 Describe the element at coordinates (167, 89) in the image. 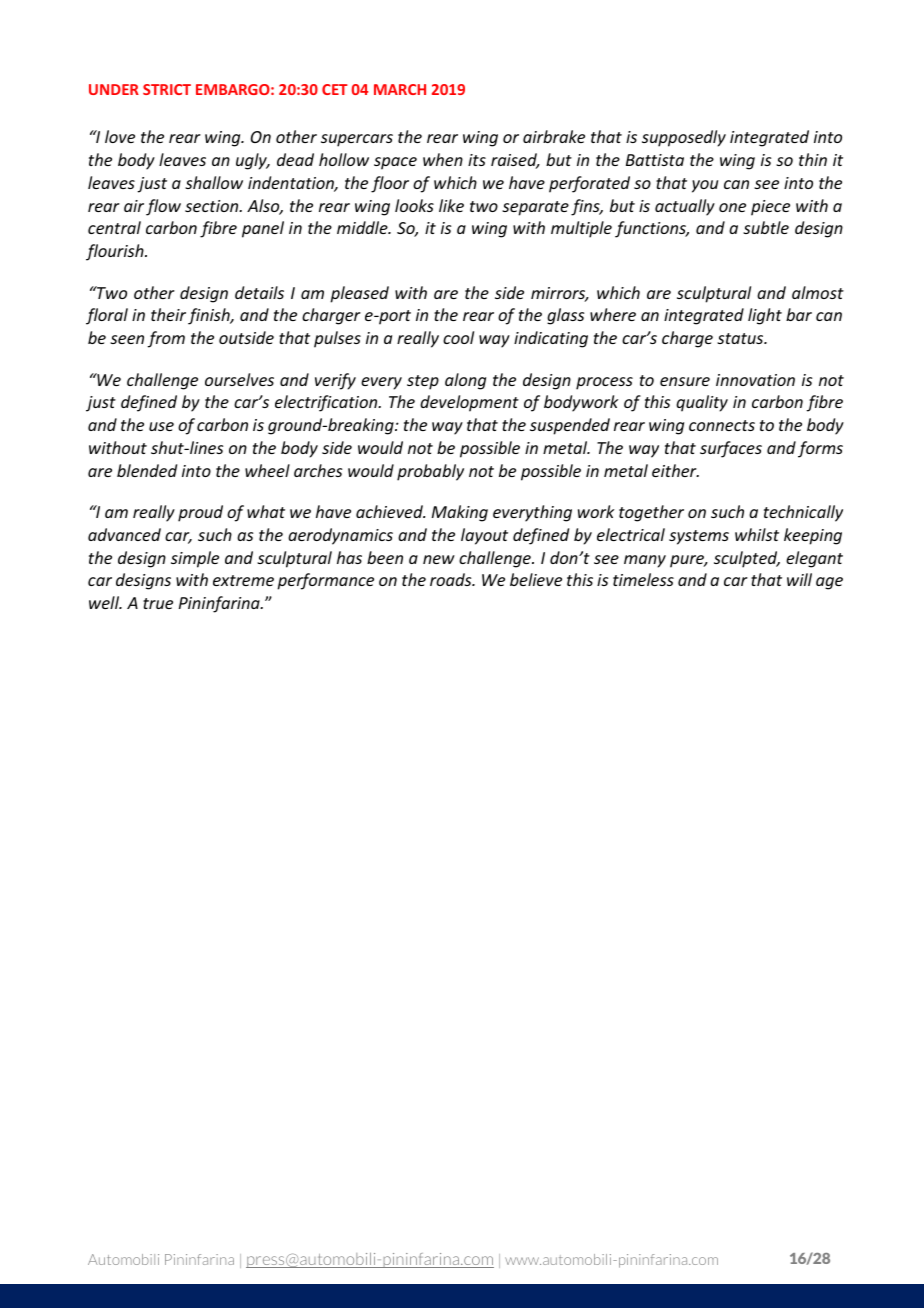

I see `STRICT` at that location.
